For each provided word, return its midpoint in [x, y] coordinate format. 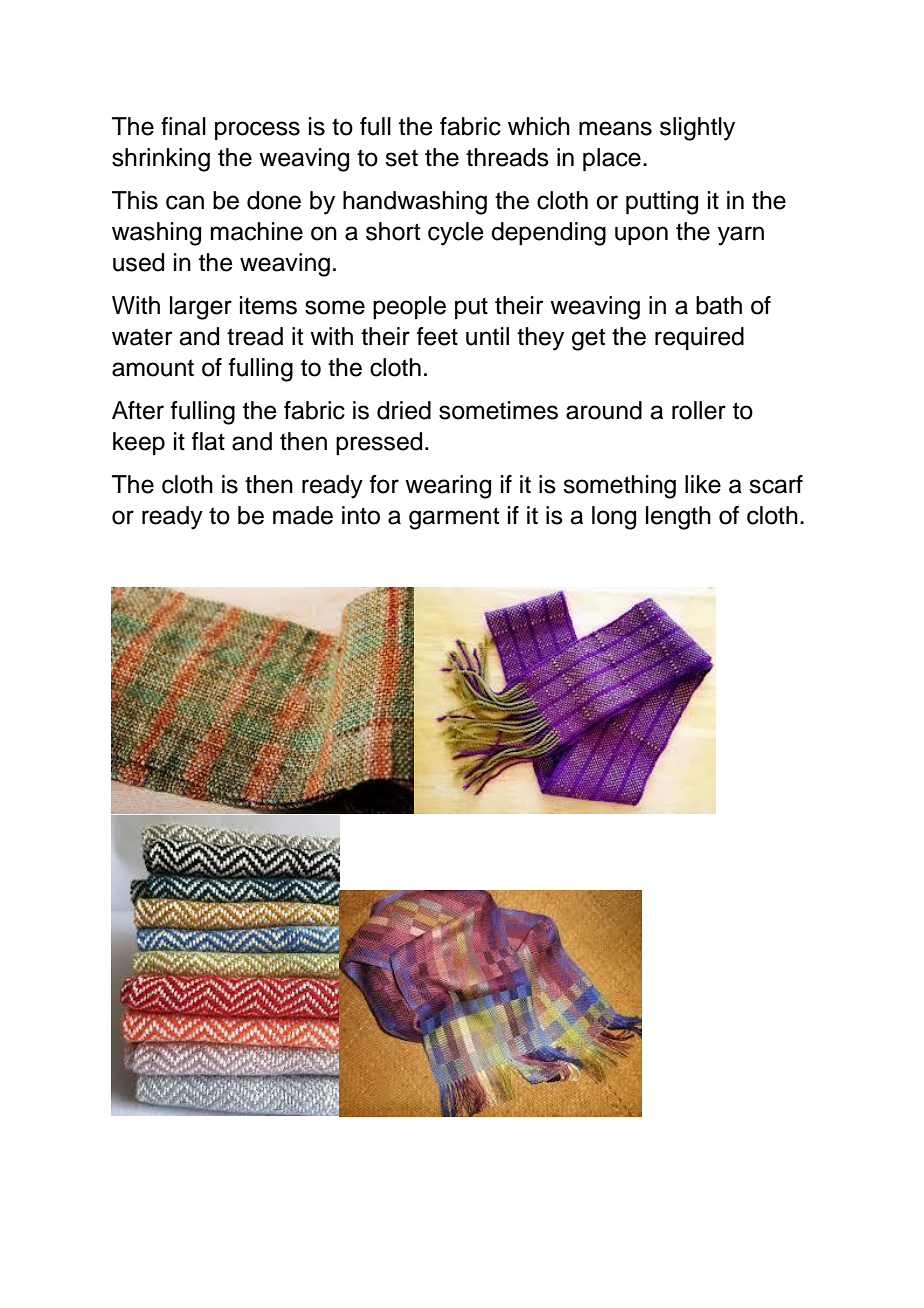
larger [201, 308]
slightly [697, 129]
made [303, 515]
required [699, 338]
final [183, 126]
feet [437, 336]
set [401, 158]
